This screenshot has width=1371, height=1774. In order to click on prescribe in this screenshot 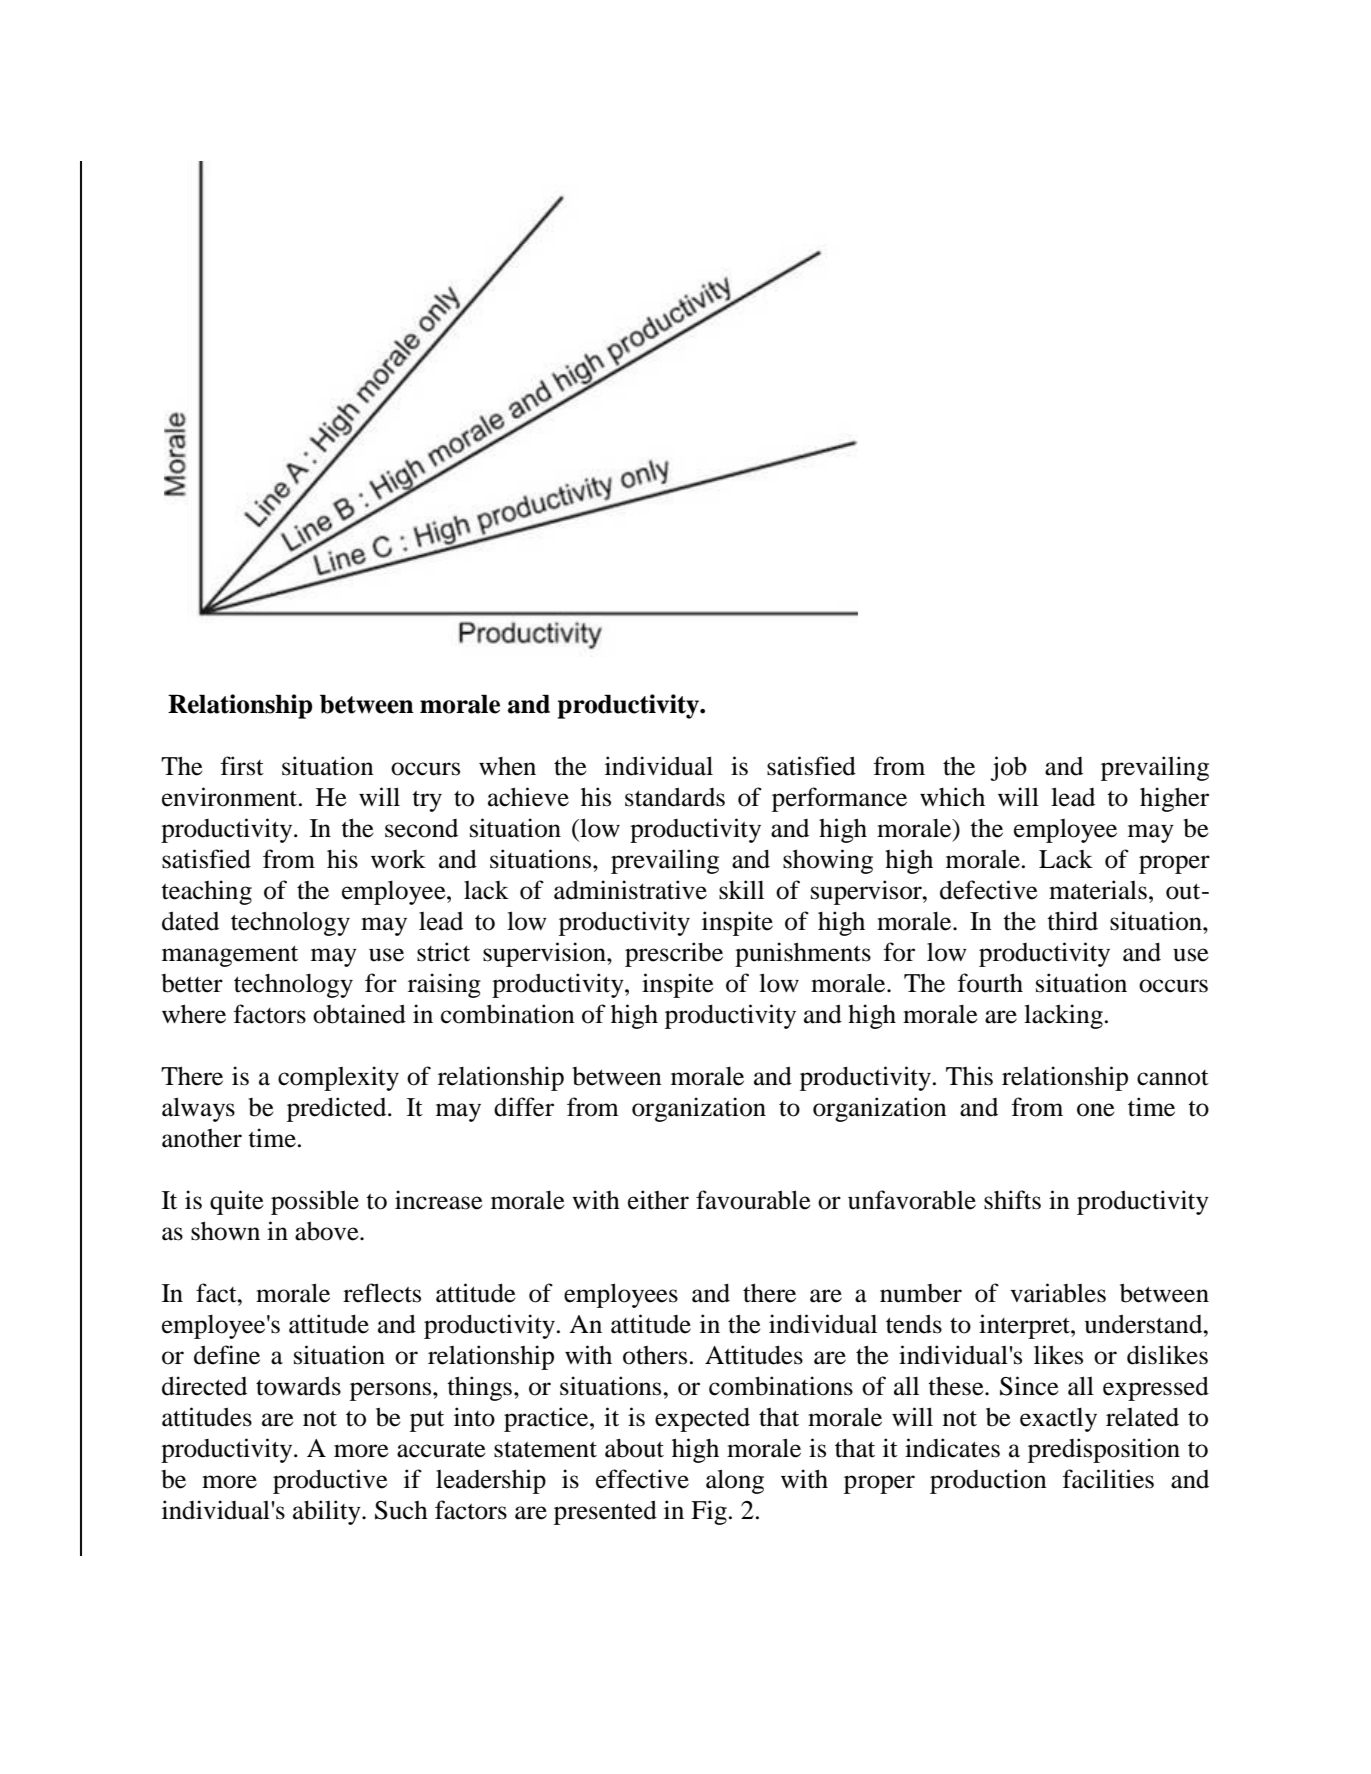, I will do `click(674, 954)`.
